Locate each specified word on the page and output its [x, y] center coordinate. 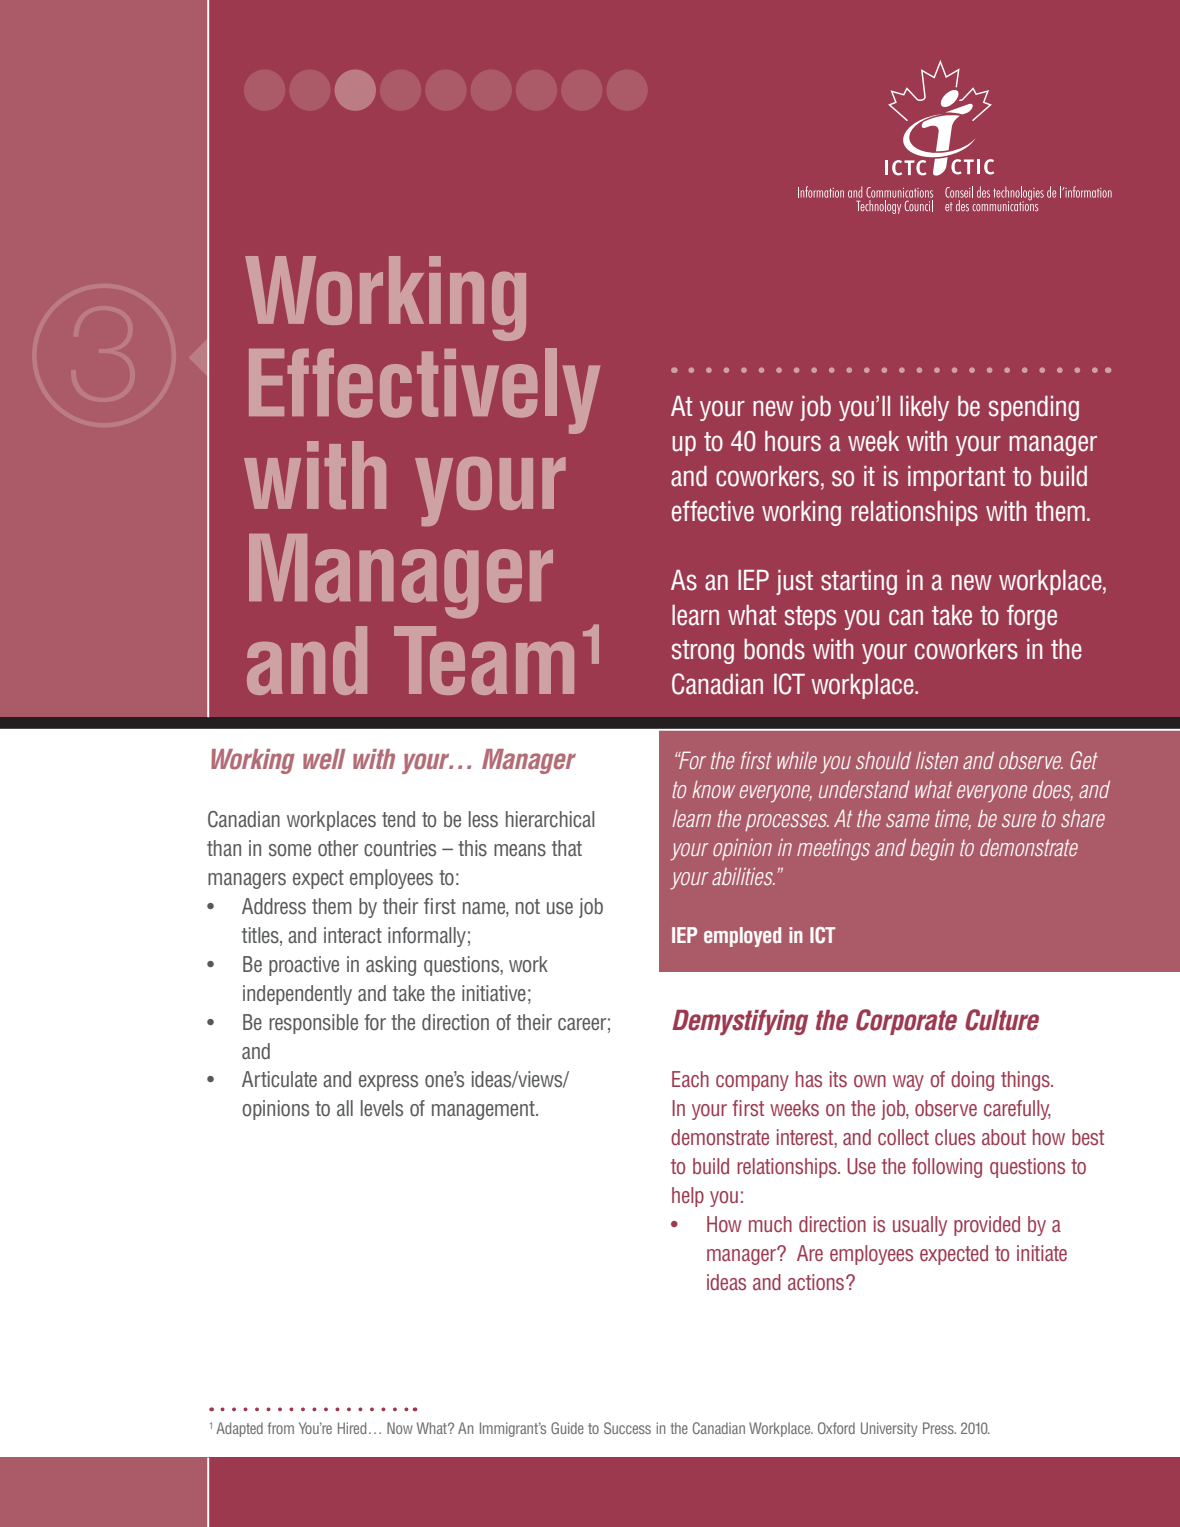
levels [382, 1108]
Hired [352, 1428]
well [324, 759]
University [889, 1429]
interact [353, 935]
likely [924, 408]
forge [1032, 617]
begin [932, 850]
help [688, 1197]
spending [1034, 408]
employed [742, 937]
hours [793, 441]
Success [627, 1428]
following [947, 1168]
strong [703, 652]
